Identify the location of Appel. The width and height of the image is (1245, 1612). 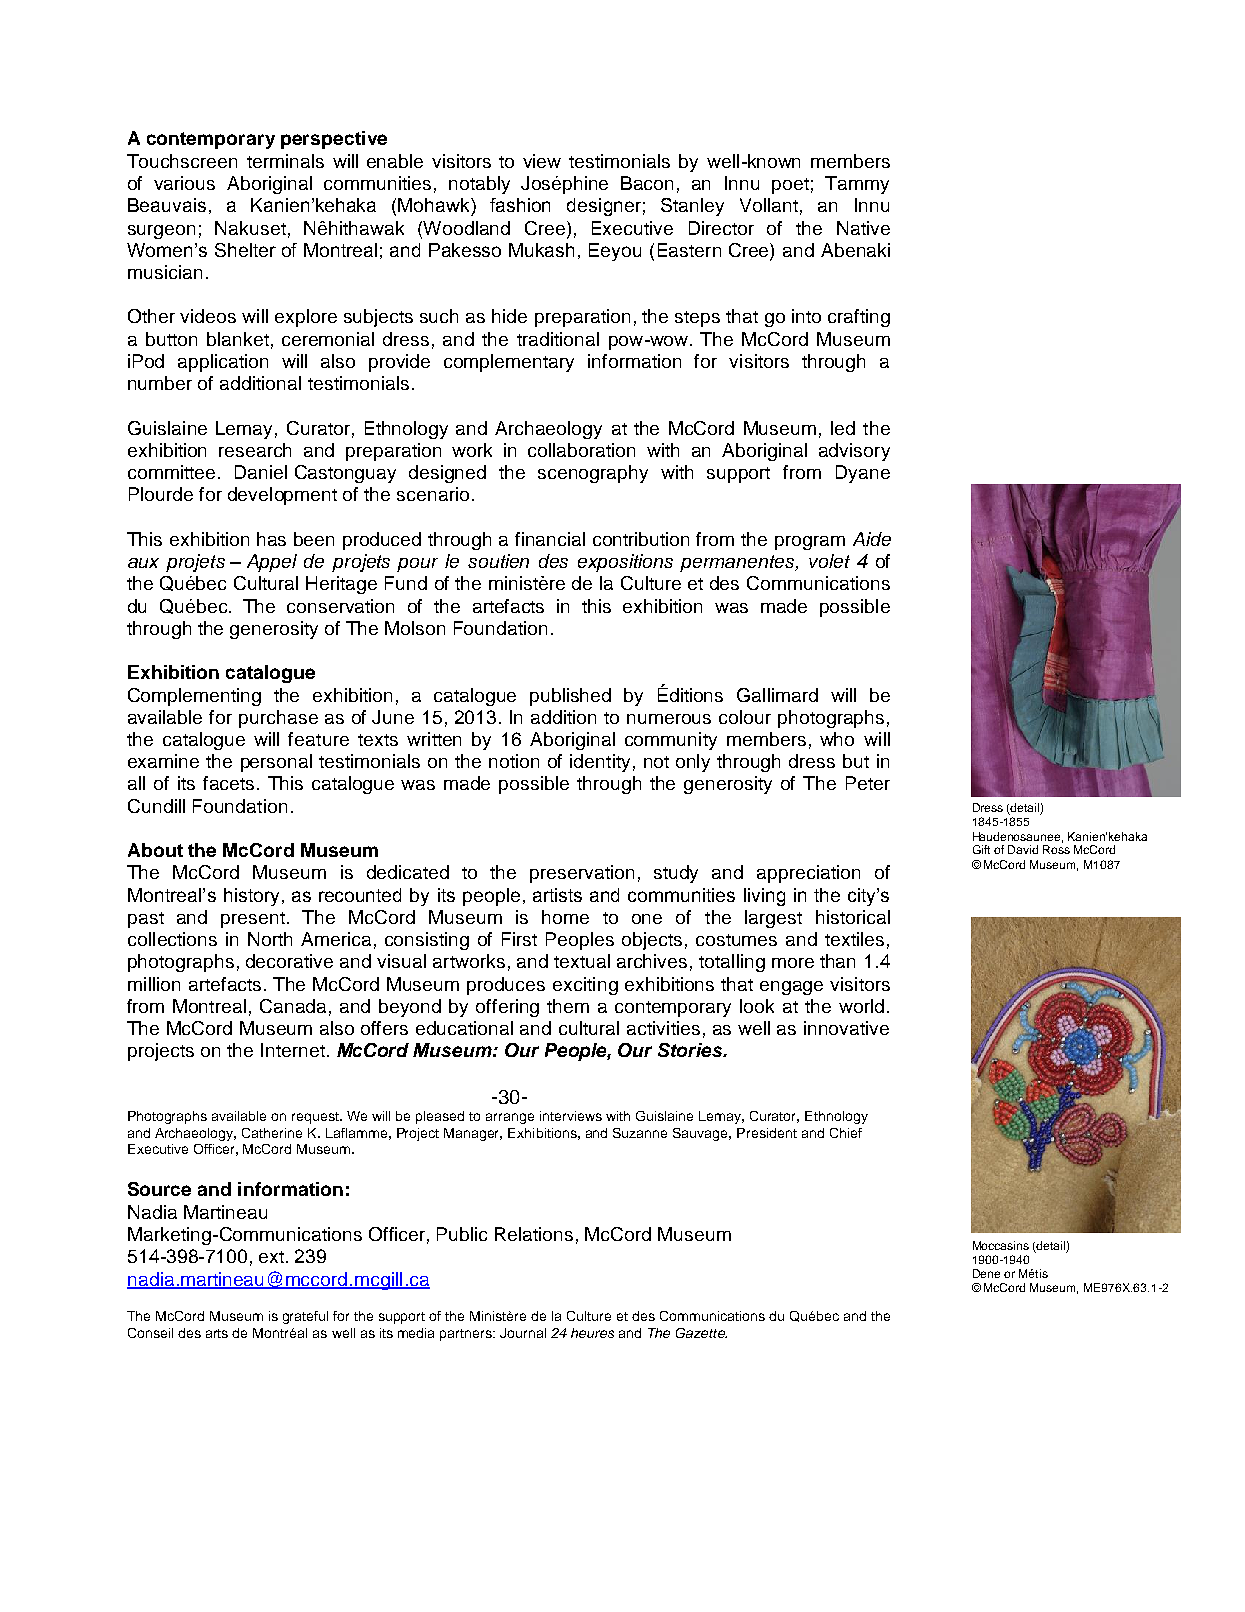
(272, 563).
